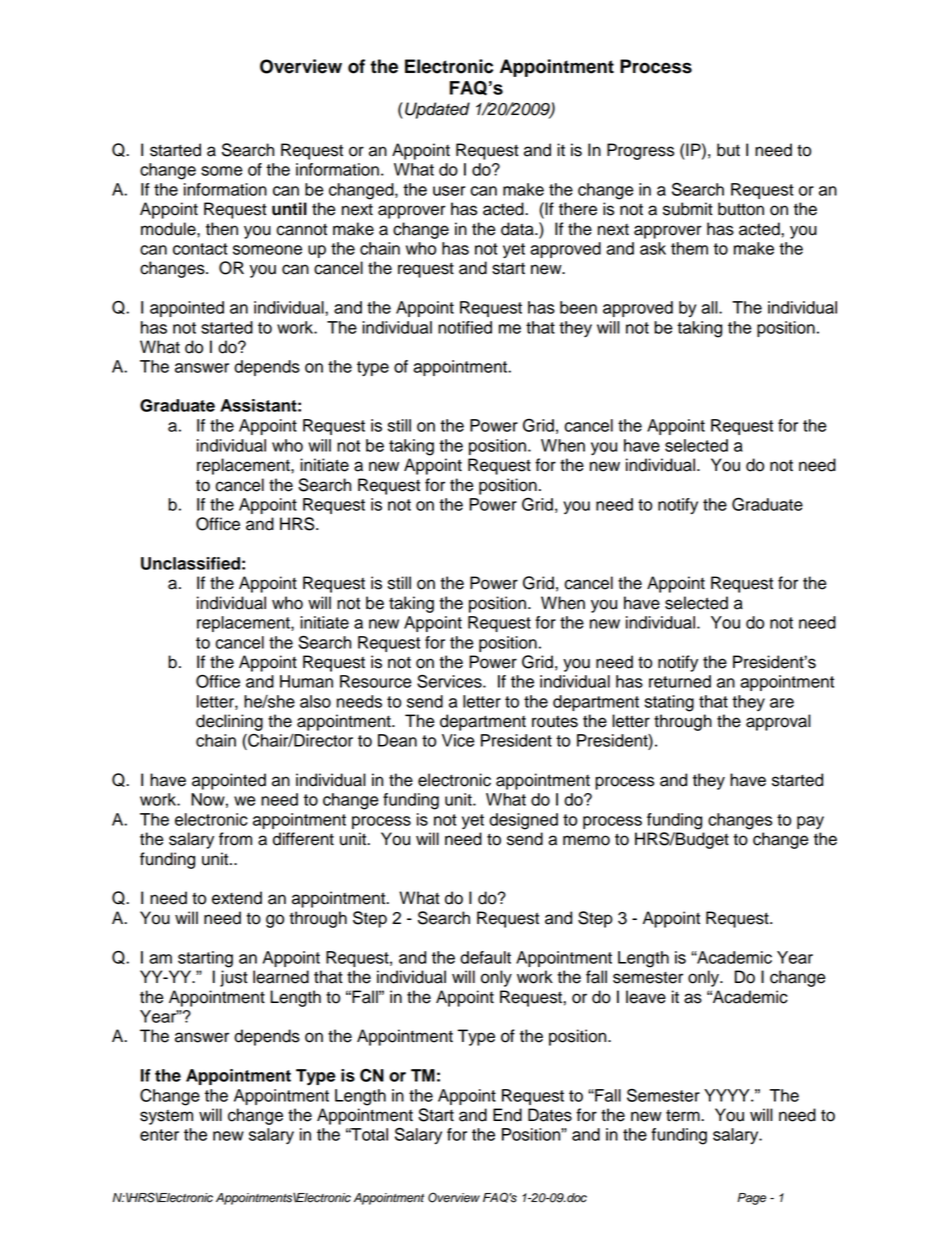  What do you see at coordinates (237, 898) in the image?
I see `extend` at bounding box center [237, 898].
